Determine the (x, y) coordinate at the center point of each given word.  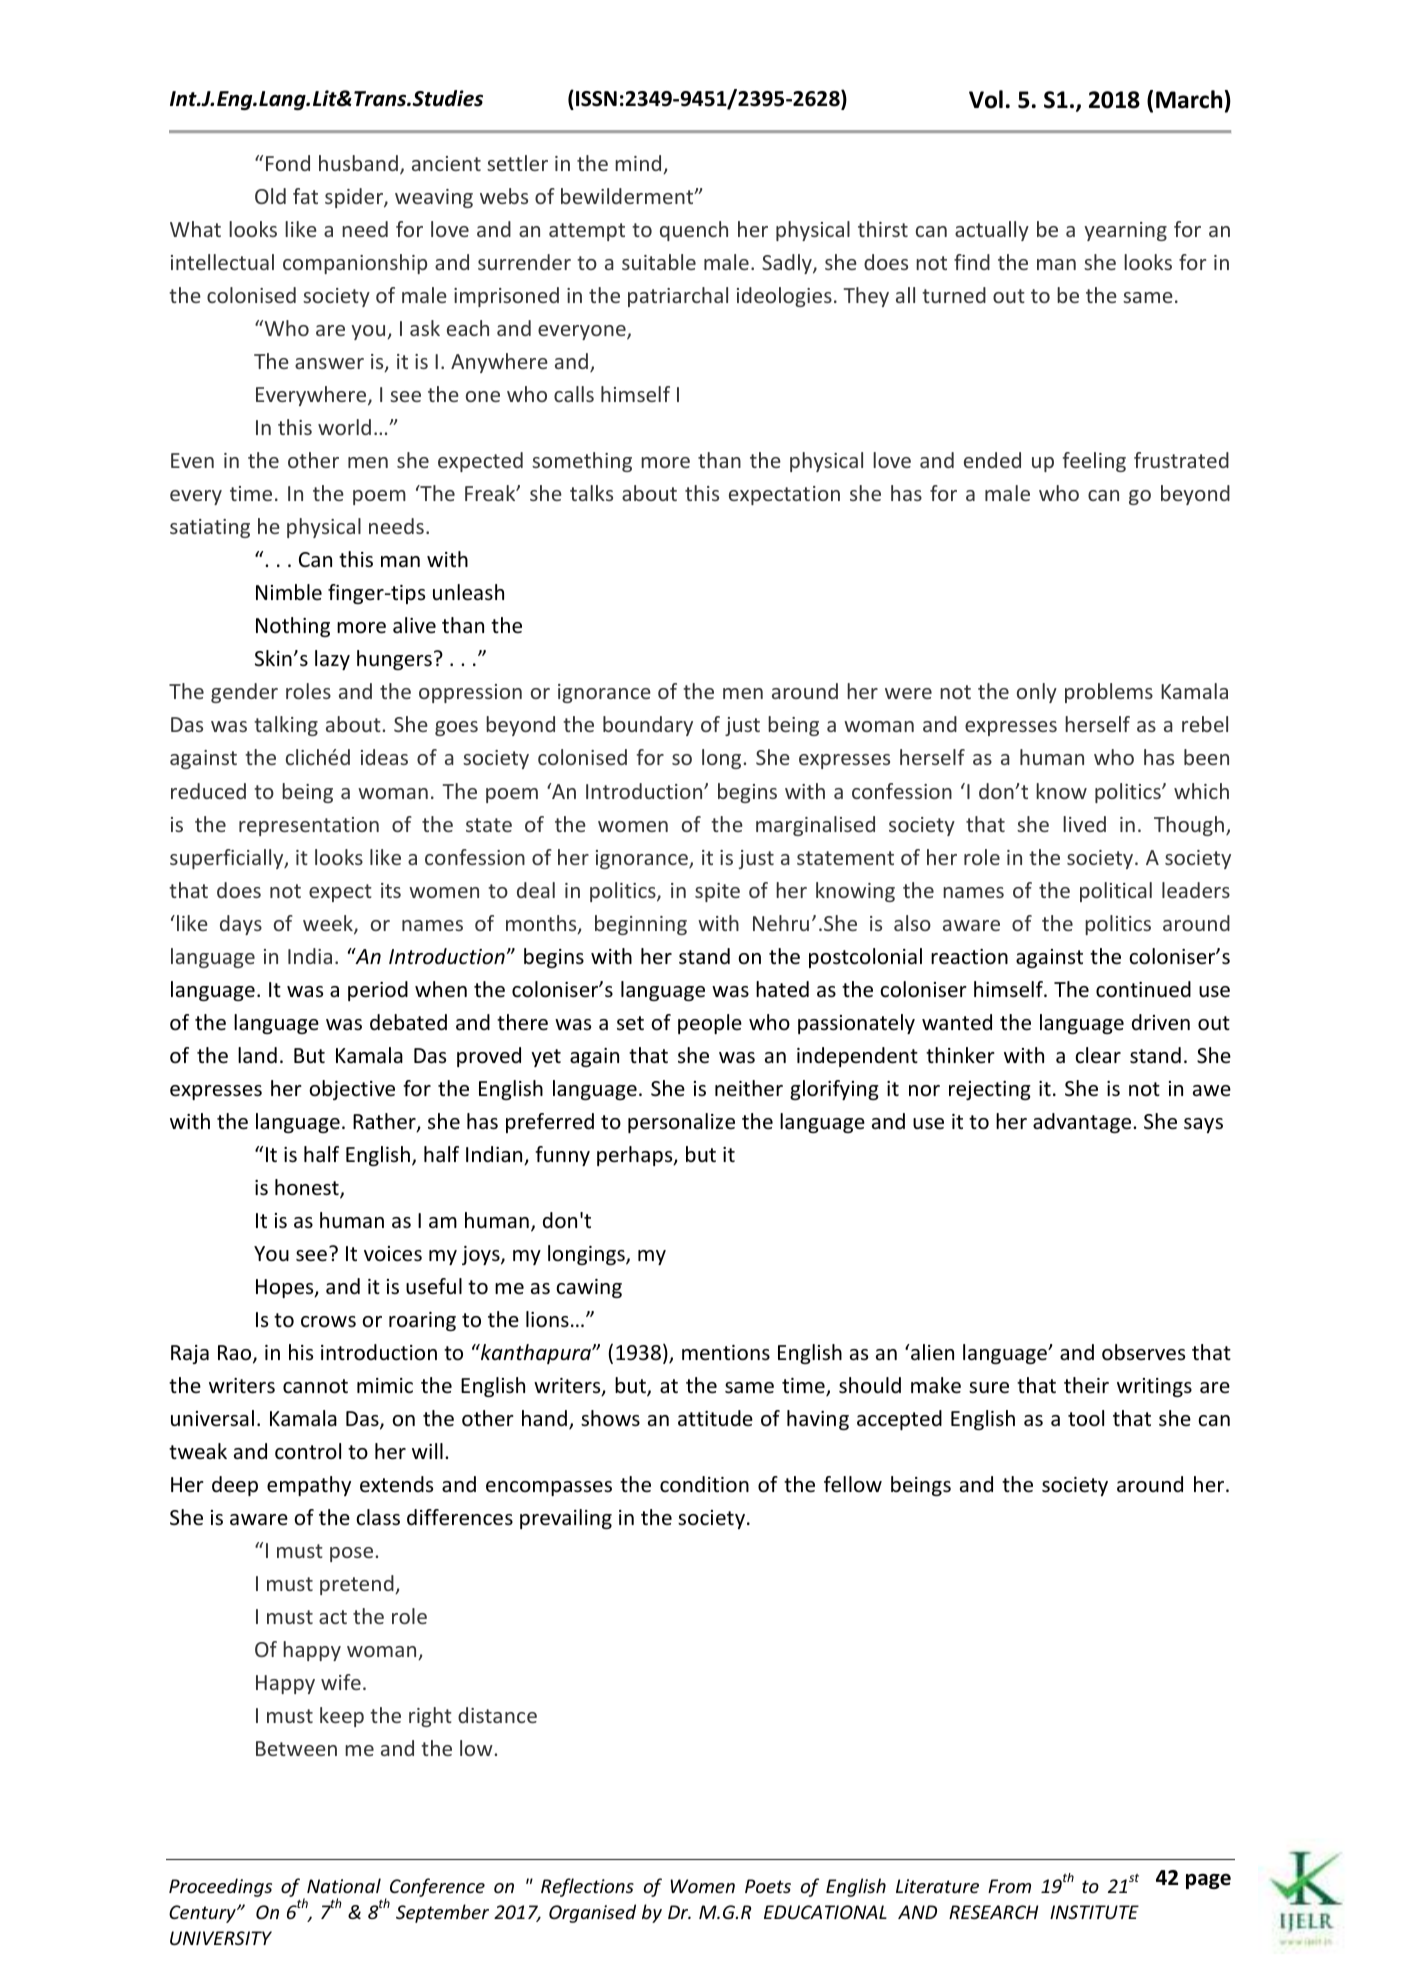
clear (1098, 1055)
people (710, 1024)
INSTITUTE (1094, 1912)
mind (639, 164)
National (344, 1885)
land (257, 1055)
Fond (288, 163)
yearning (1125, 231)
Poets (768, 1886)
